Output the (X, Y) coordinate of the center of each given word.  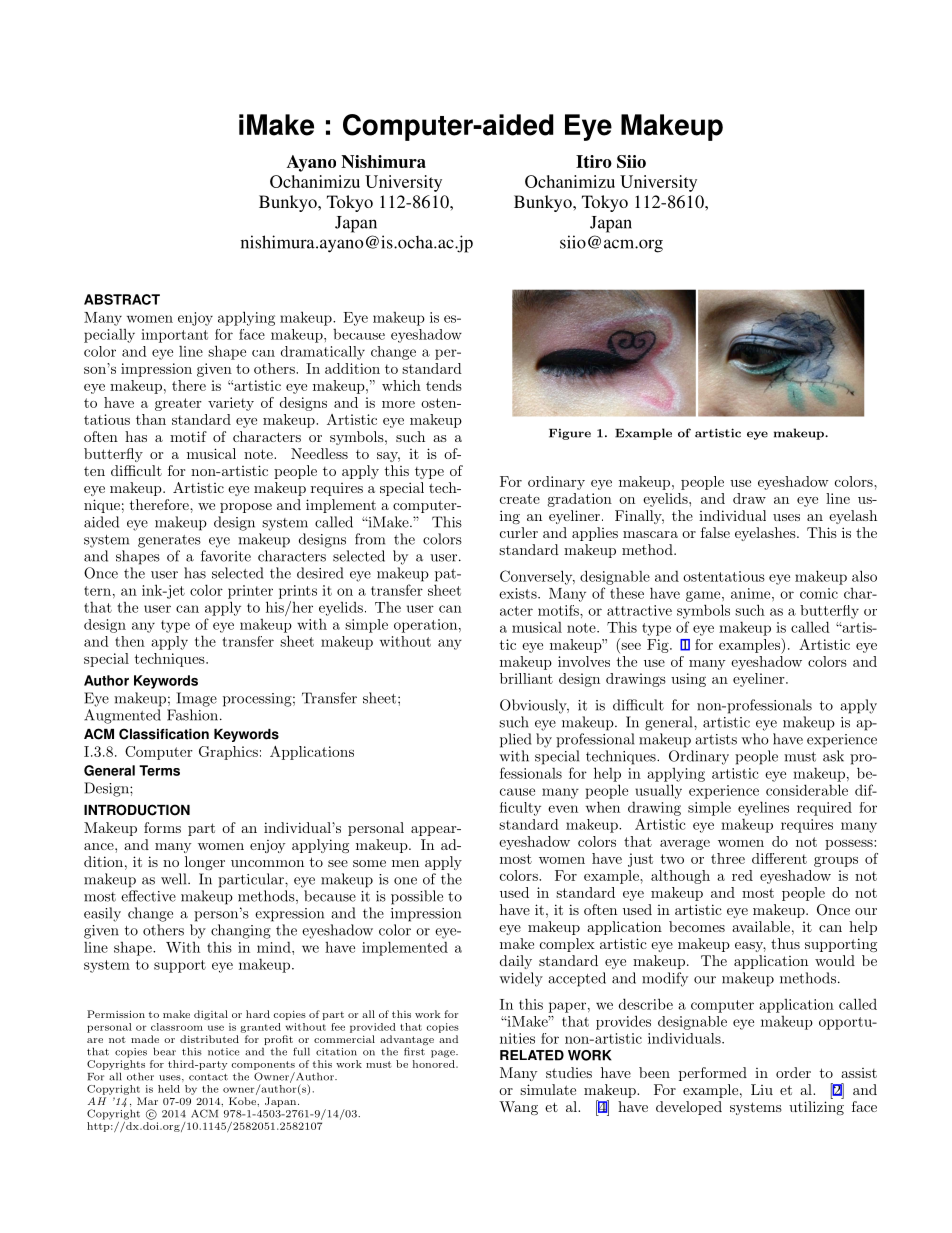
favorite (226, 556)
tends (444, 385)
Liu (762, 1089)
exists (519, 593)
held (169, 1089)
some (369, 863)
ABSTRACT (122, 299)
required (824, 809)
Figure (570, 434)
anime (752, 593)
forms (162, 827)
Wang (518, 1108)
